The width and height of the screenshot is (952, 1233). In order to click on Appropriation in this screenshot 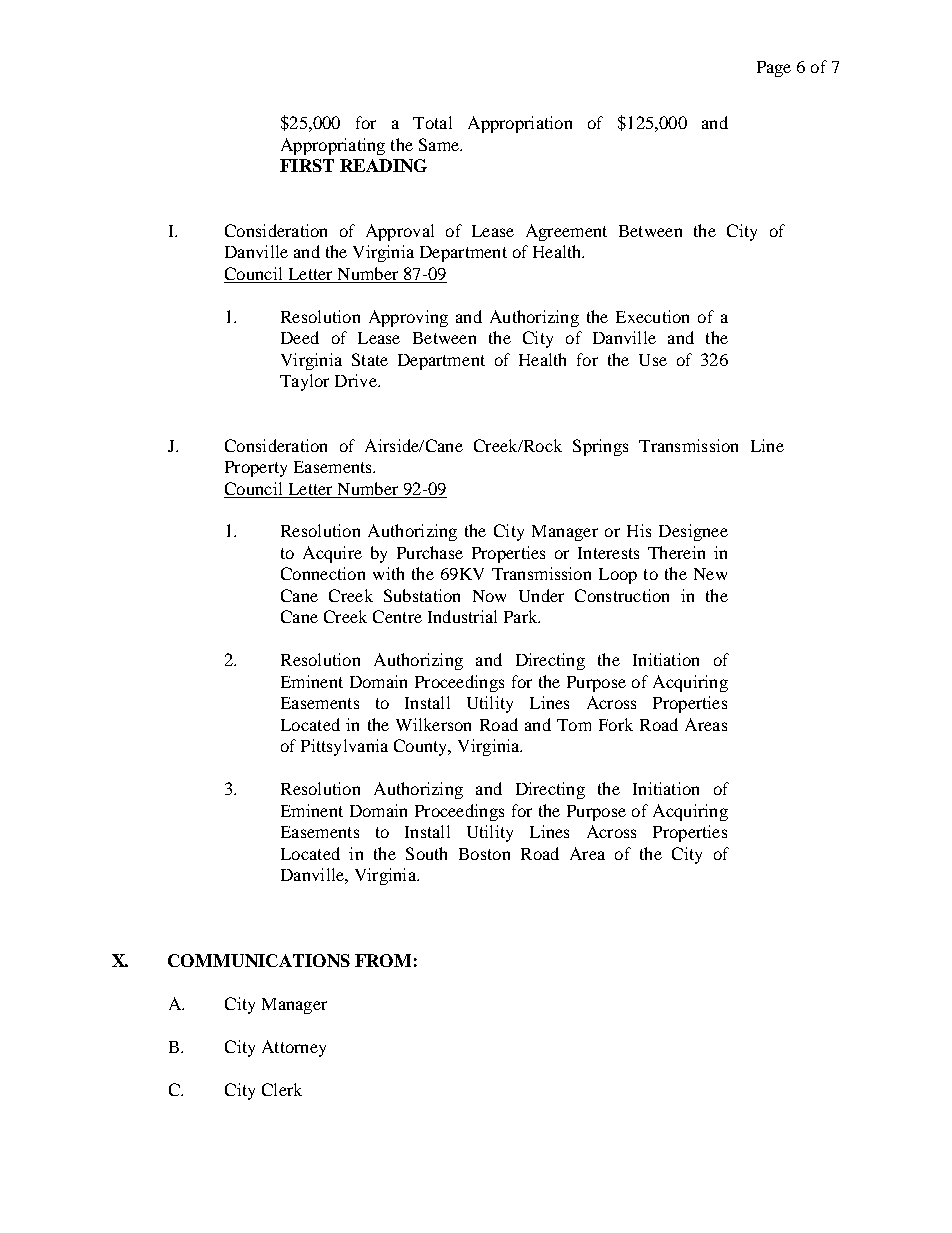, I will do `click(520, 124)`.
